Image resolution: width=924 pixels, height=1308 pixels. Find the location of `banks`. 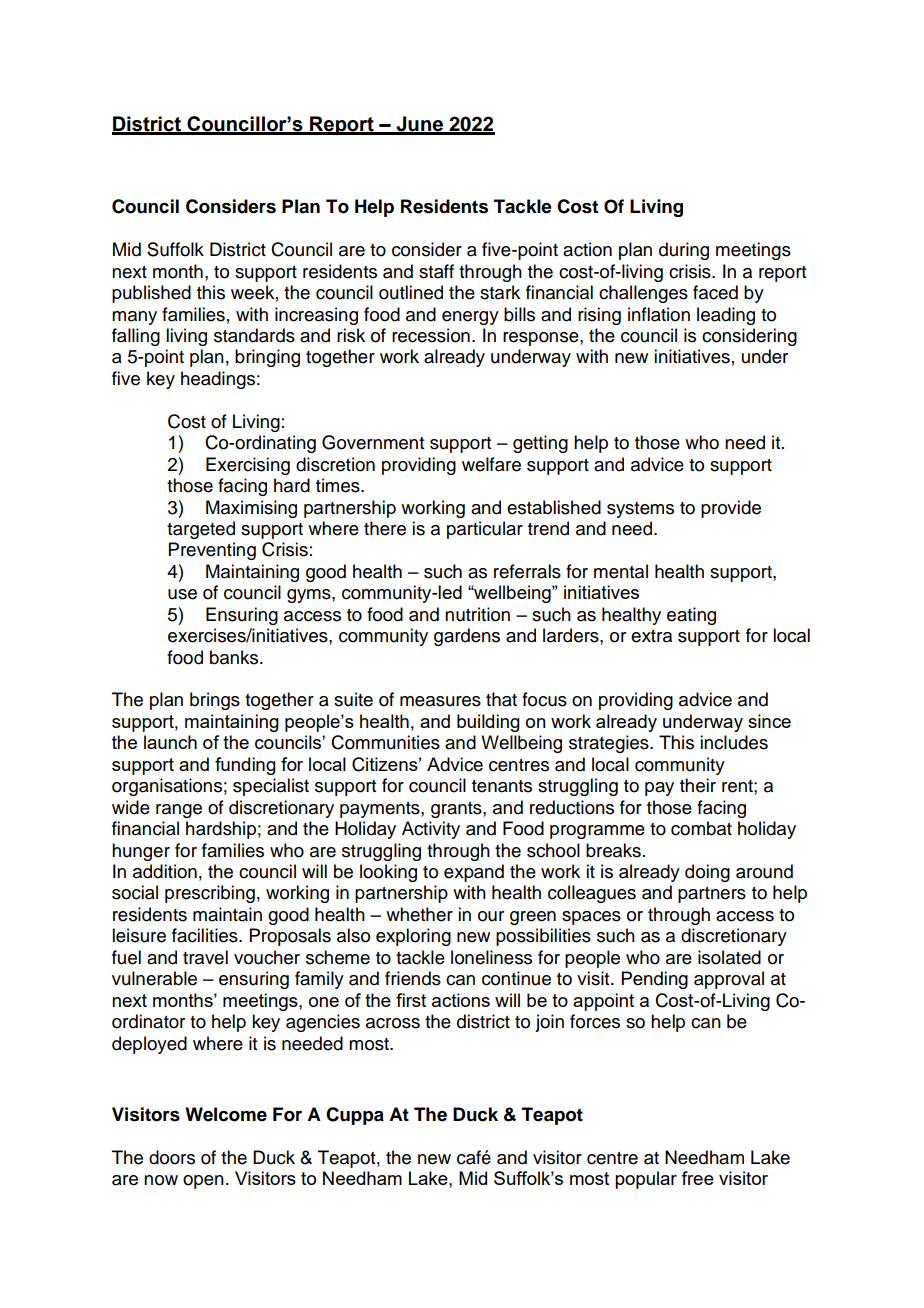

banks is located at coordinates (235, 657).
